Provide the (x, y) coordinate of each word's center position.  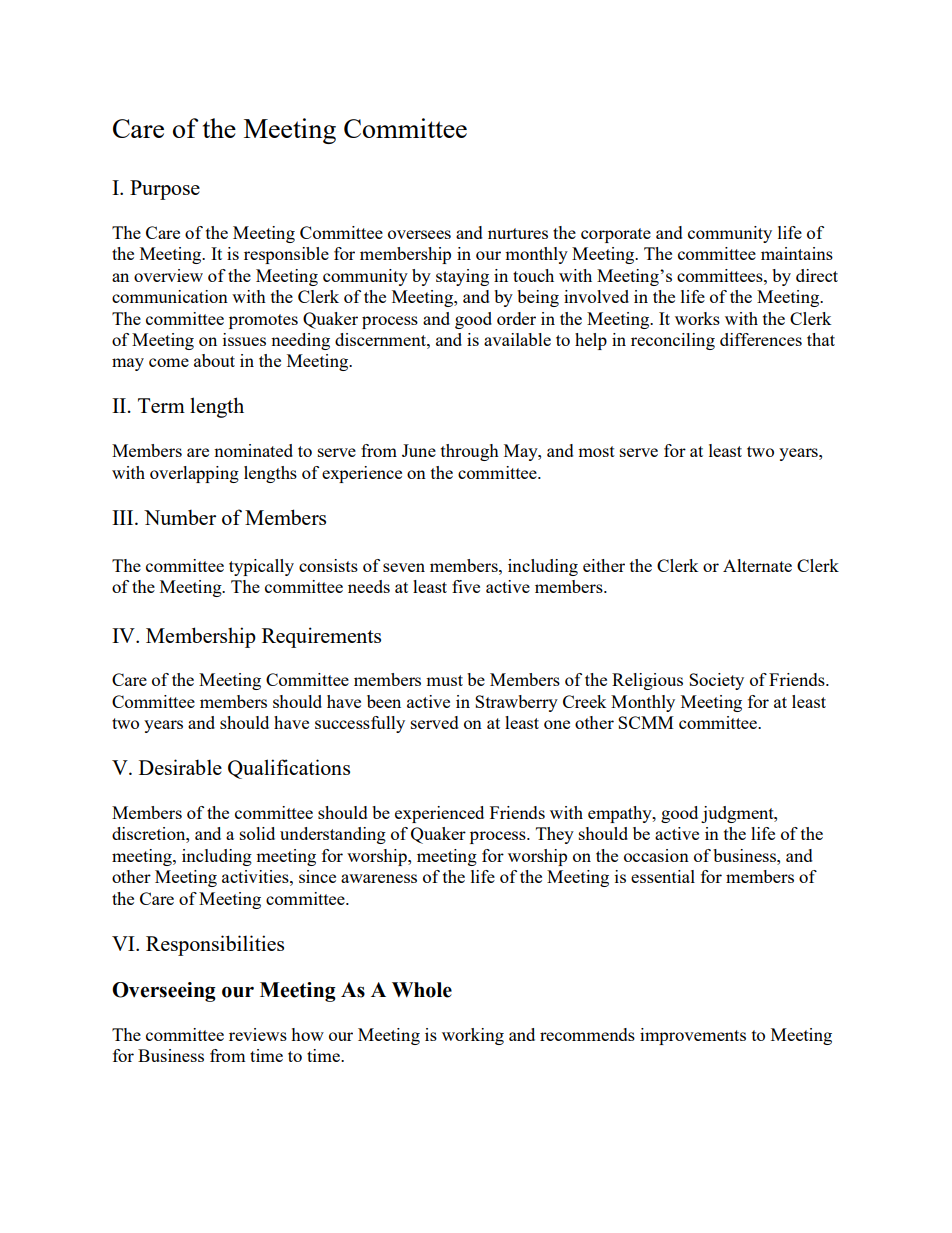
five (466, 586)
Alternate (757, 565)
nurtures (518, 233)
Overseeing (164, 992)
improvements (693, 1036)
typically (261, 567)
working (473, 1036)
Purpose (165, 190)
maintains (797, 253)
